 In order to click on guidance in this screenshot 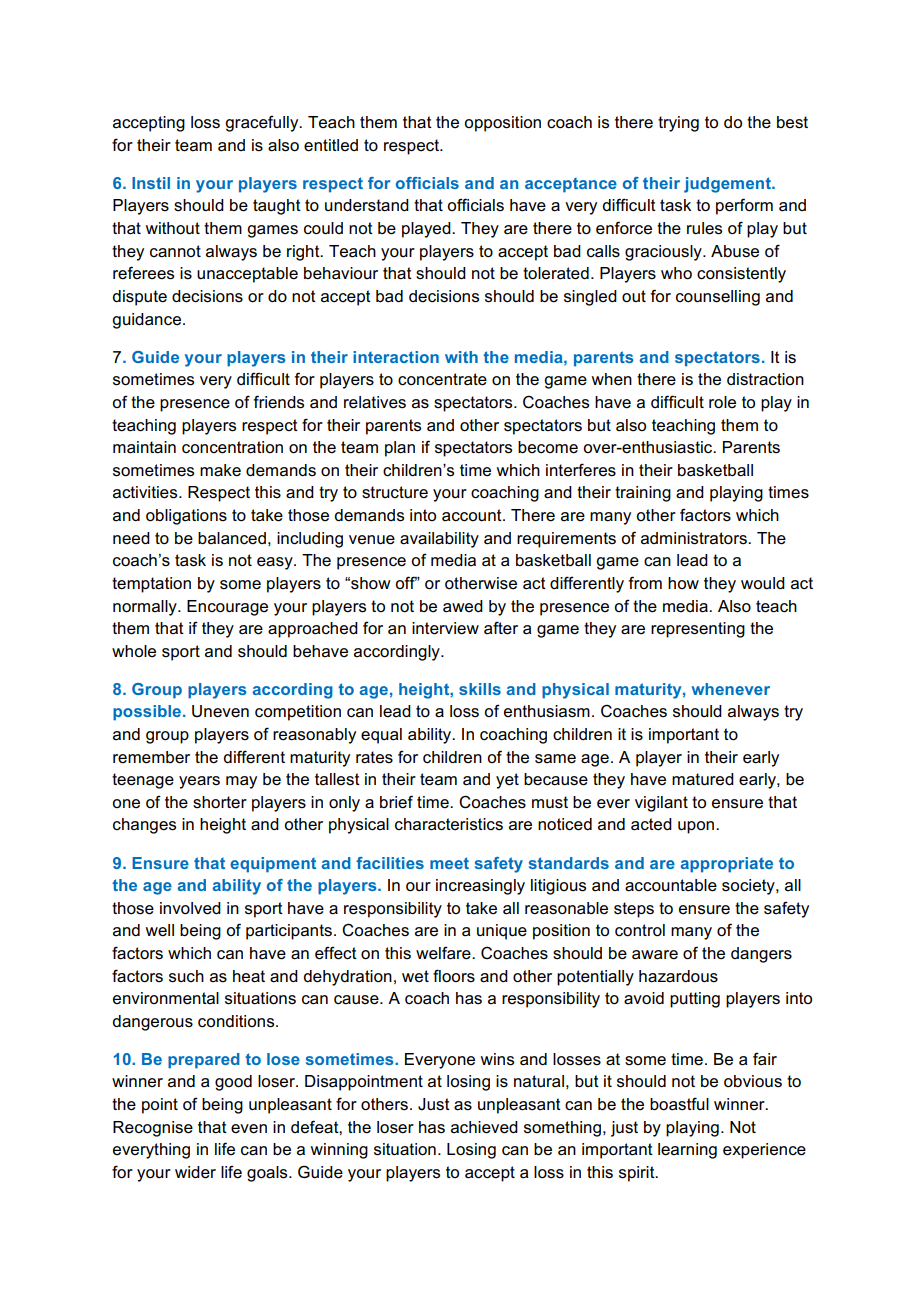, I will do `click(146, 321)`.
